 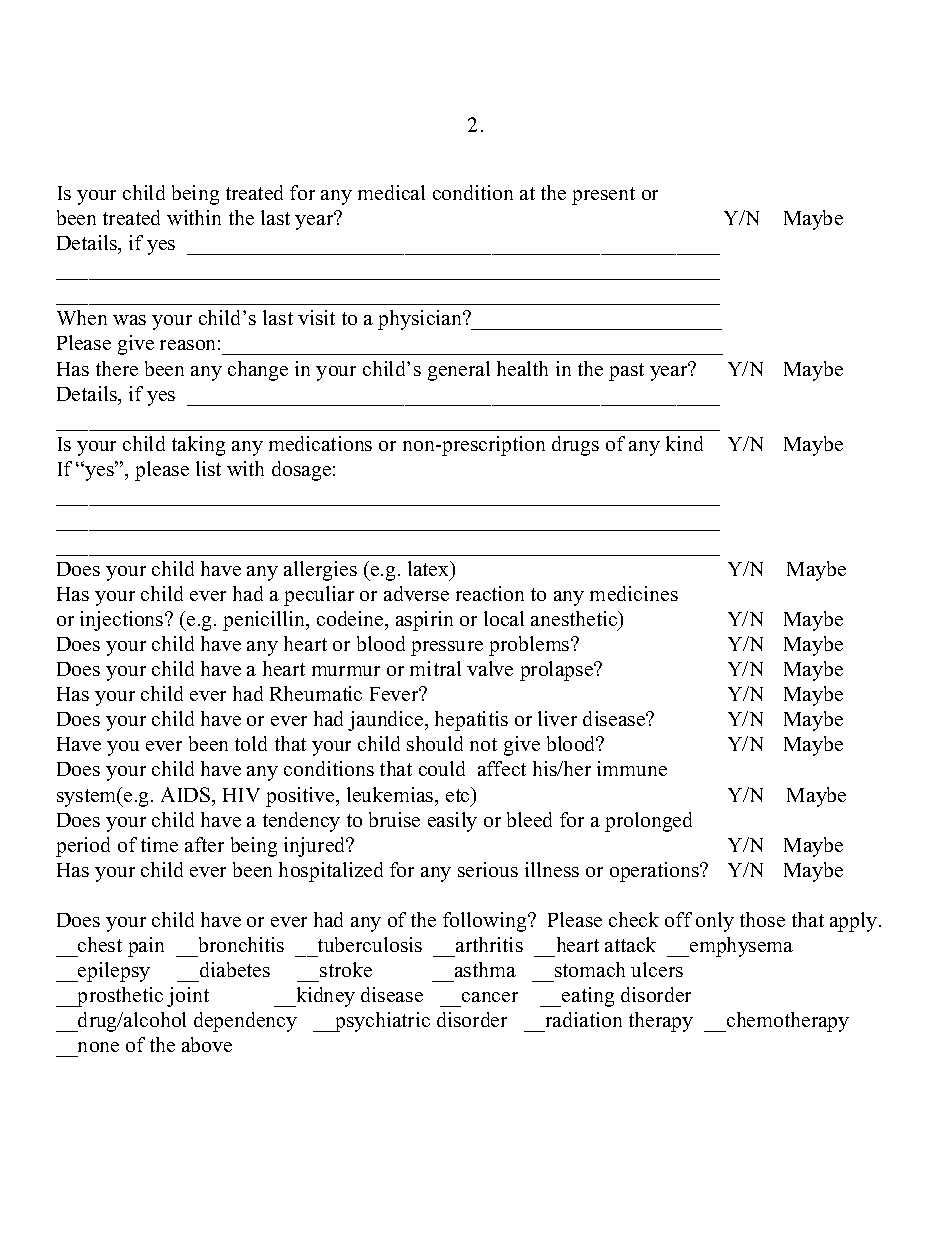 I want to click on present, so click(x=603, y=196).
